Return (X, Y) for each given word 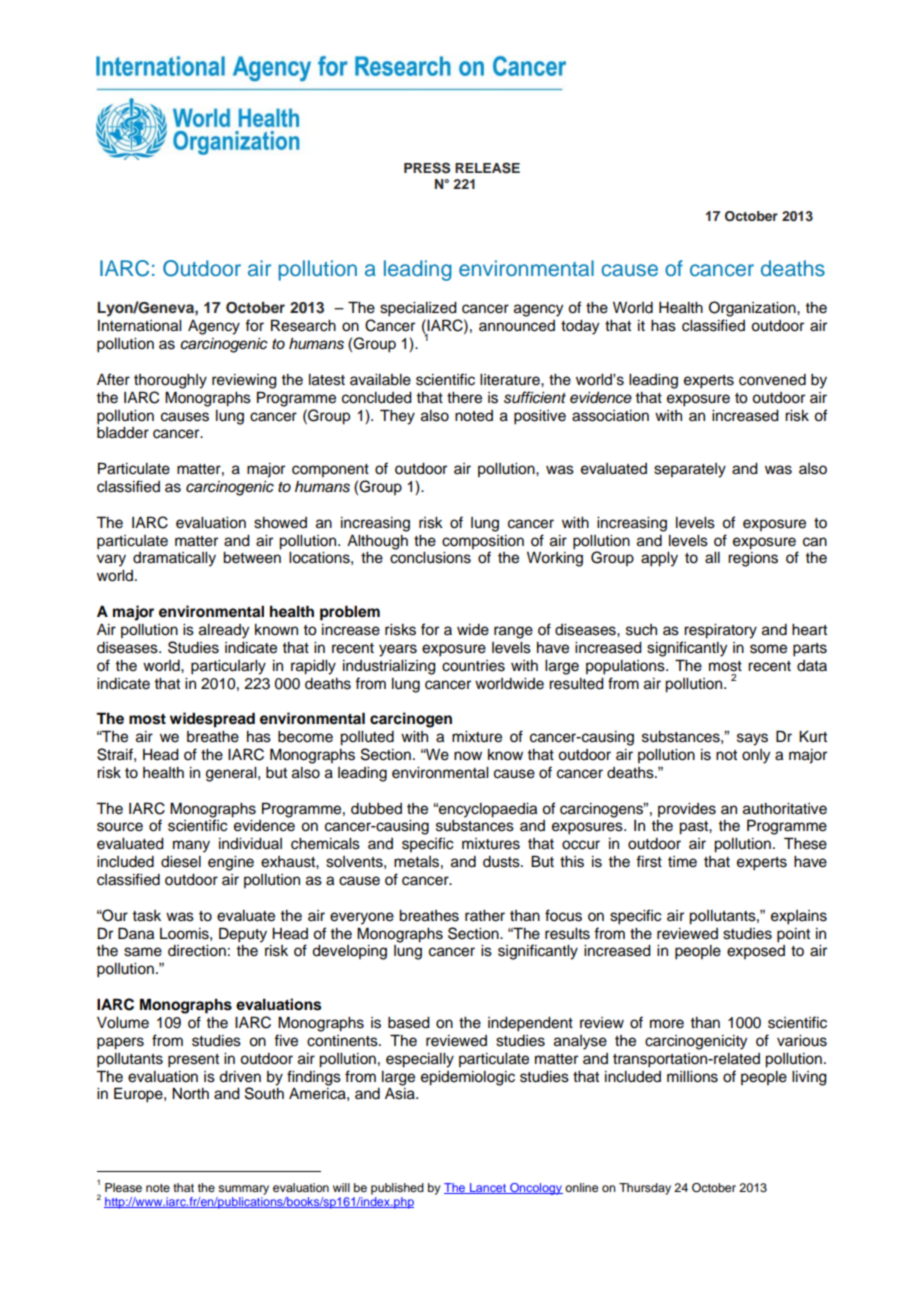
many (191, 846)
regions (753, 559)
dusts (502, 862)
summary (243, 1190)
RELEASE (487, 168)
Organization (753, 309)
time (682, 862)
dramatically (174, 559)
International (139, 326)
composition (483, 542)
